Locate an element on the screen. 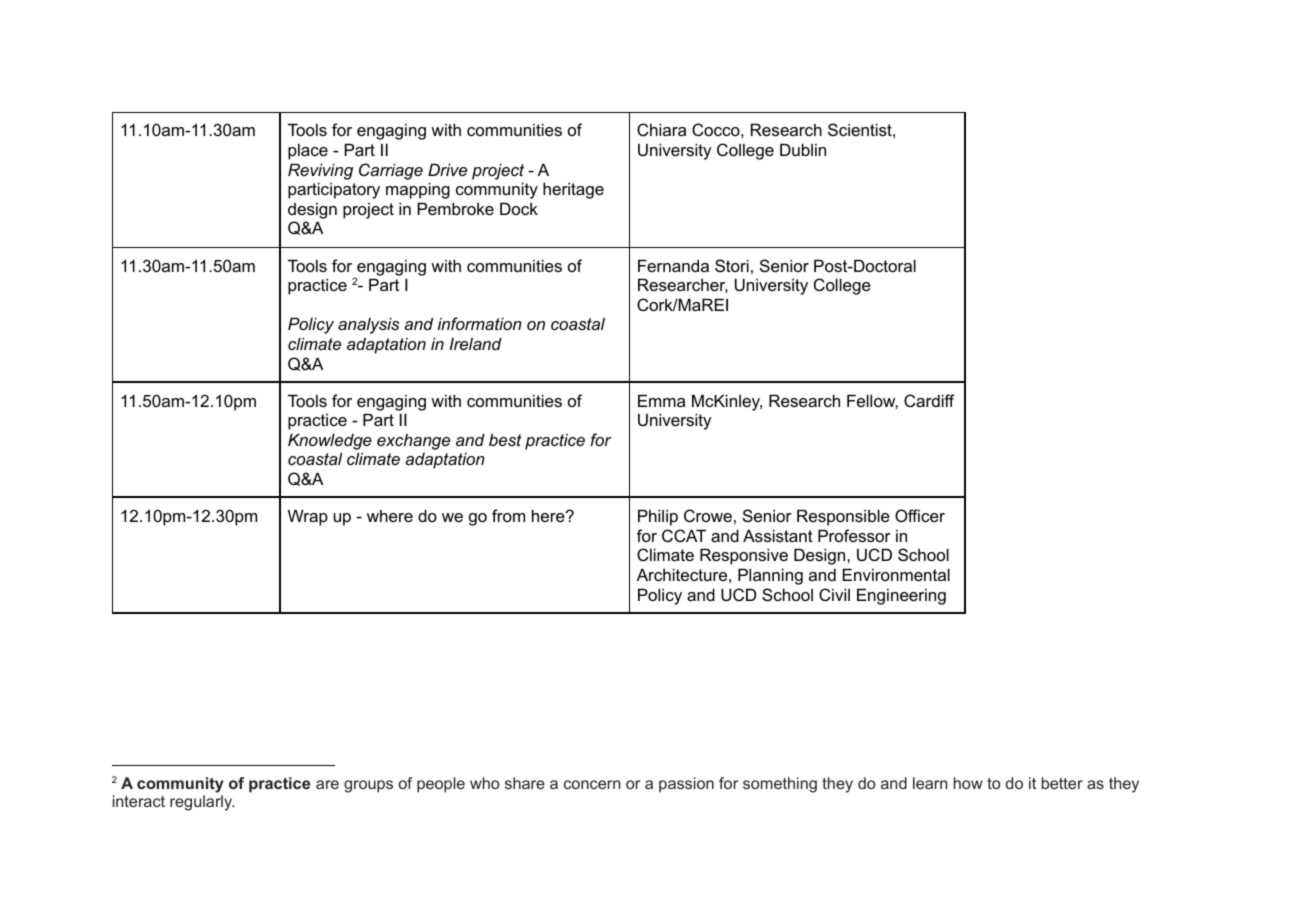 This screenshot has height=924, width=1307. Responsive is located at coordinates (744, 556).
